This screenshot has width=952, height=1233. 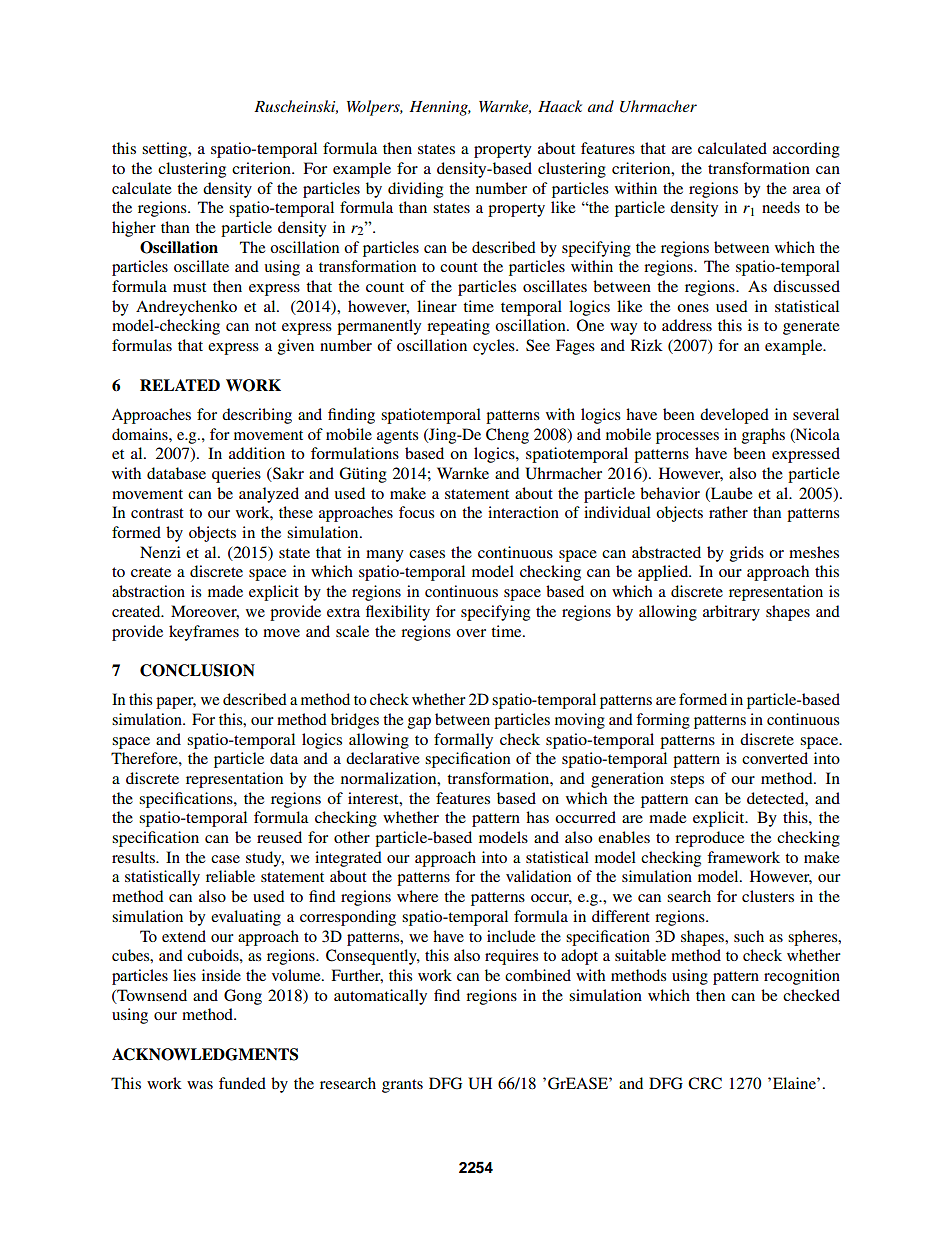 What do you see at coordinates (709, 839) in the screenshot?
I see `reproduce` at bounding box center [709, 839].
